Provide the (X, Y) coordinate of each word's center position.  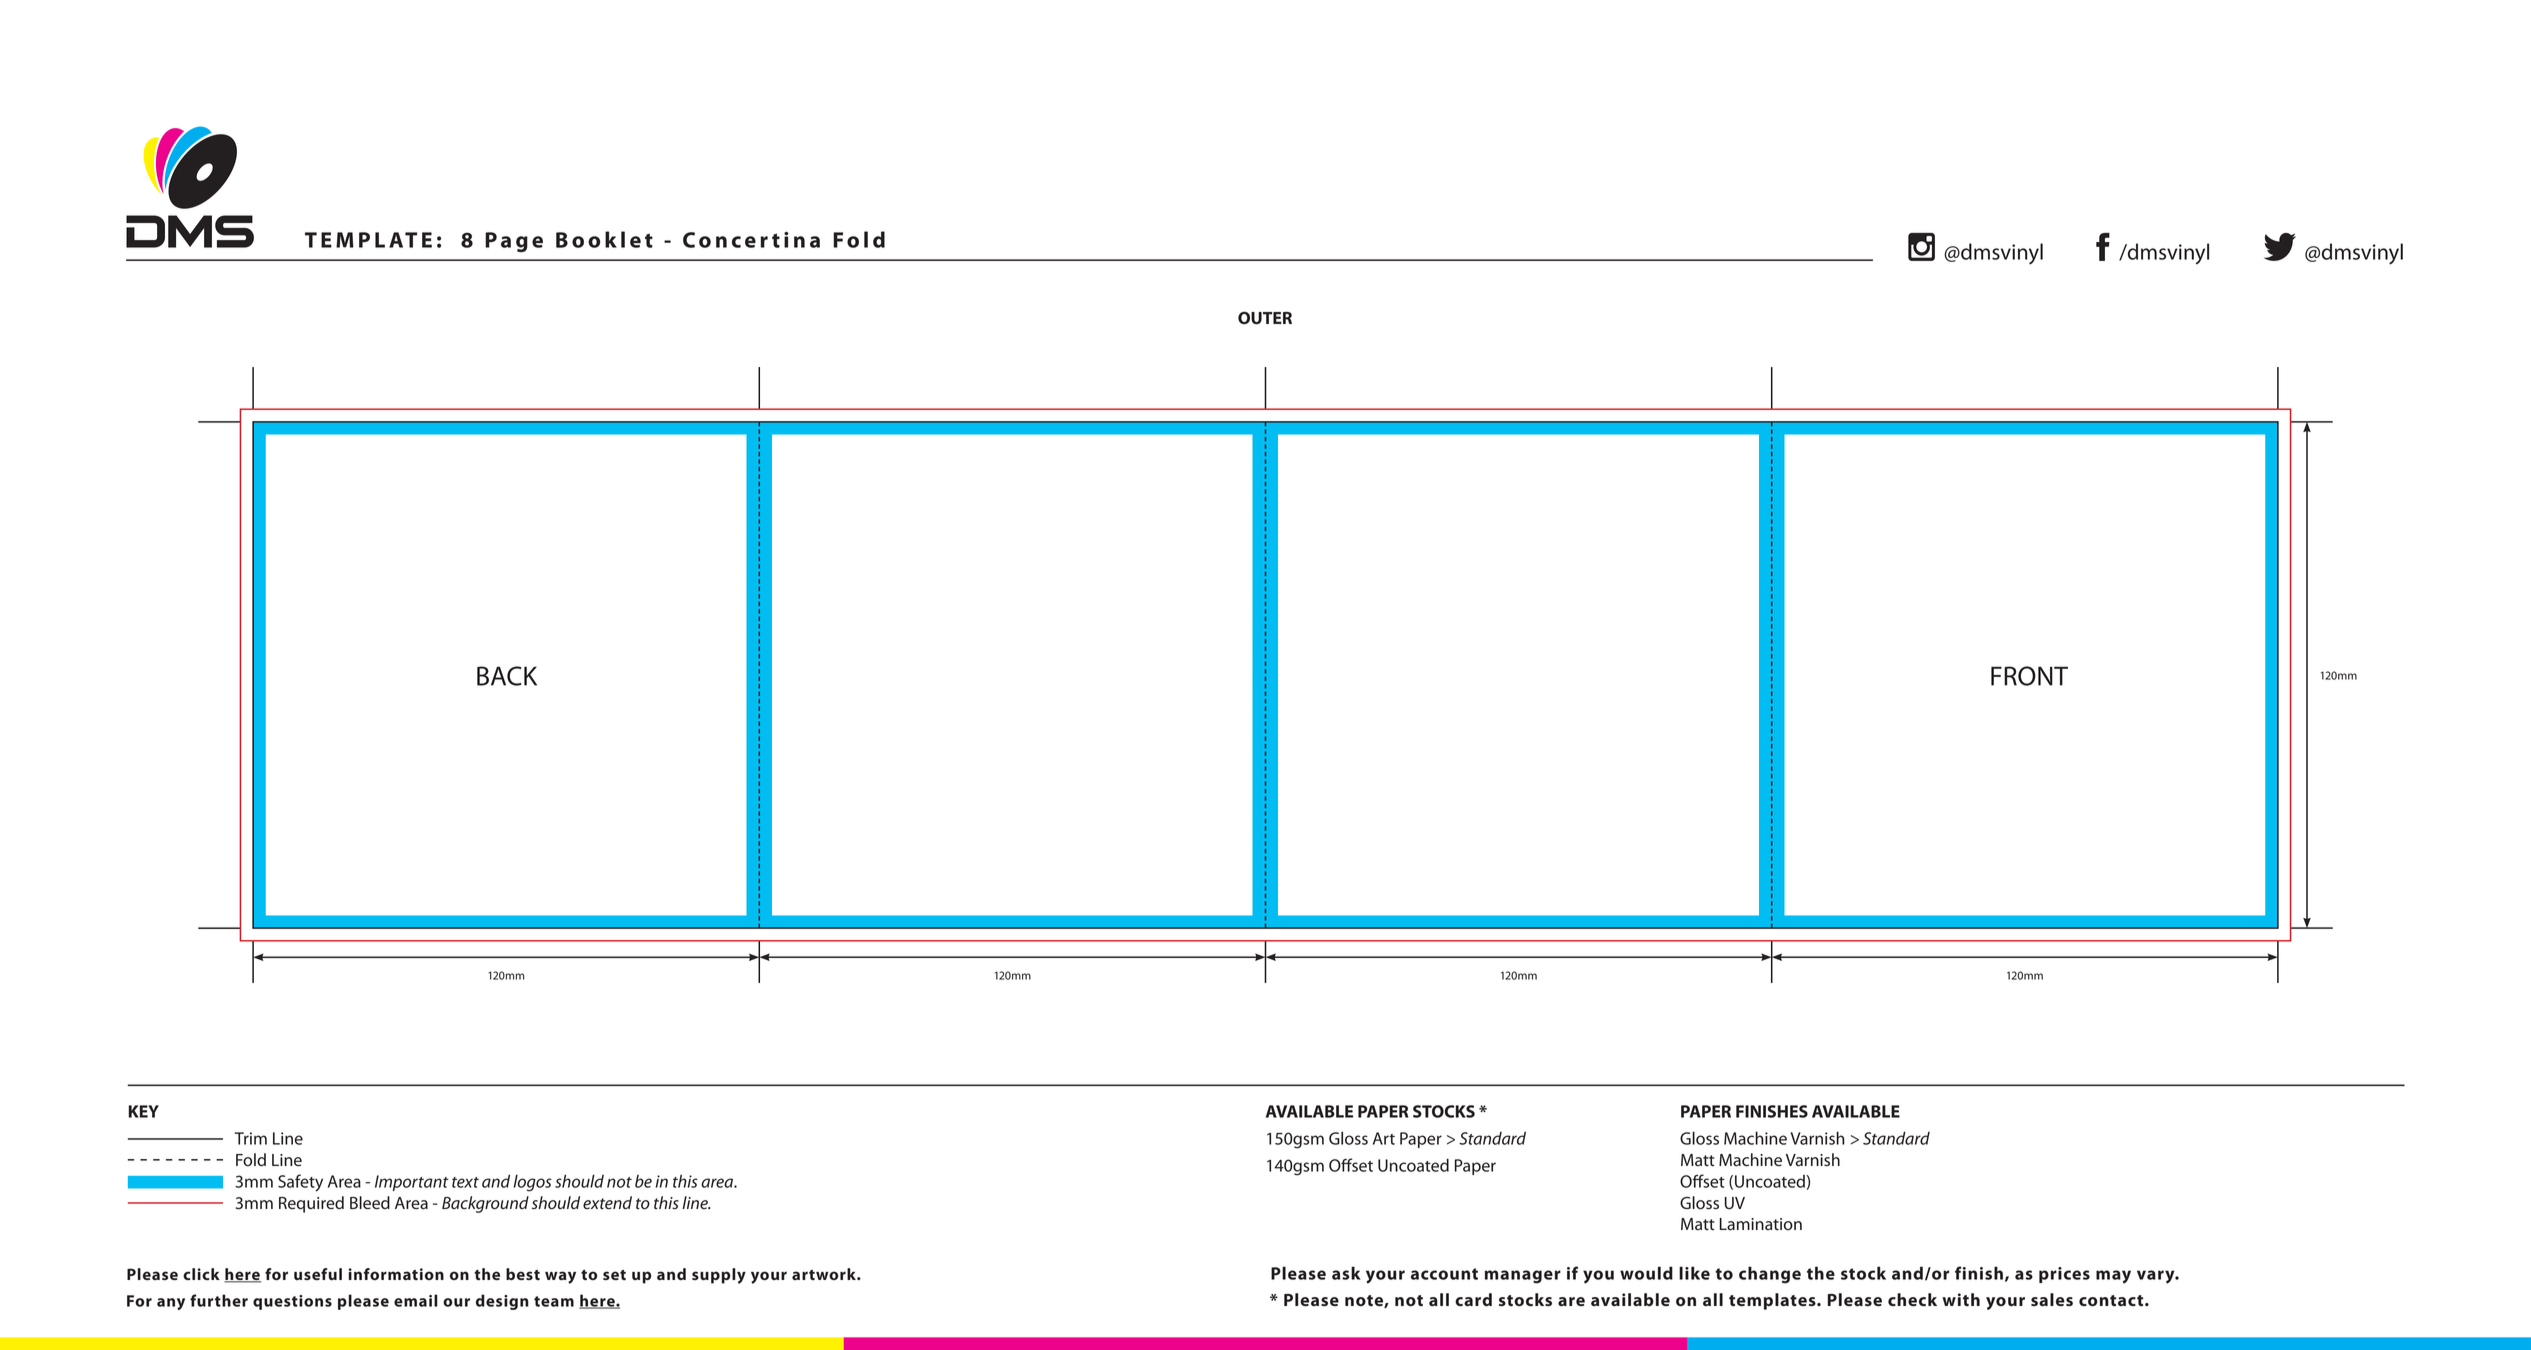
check (1912, 1300)
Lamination (1761, 1224)
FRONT (2029, 676)
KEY (143, 1111)
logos (532, 1183)
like (1694, 1273)
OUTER (1265, 318)
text (465, 1182)
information (396, 1274)
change (1770, 1275)
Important (412, 1183)
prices (2064, 1275)
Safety (300, 1183)
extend (607, 1203)
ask (1346, 1273)
